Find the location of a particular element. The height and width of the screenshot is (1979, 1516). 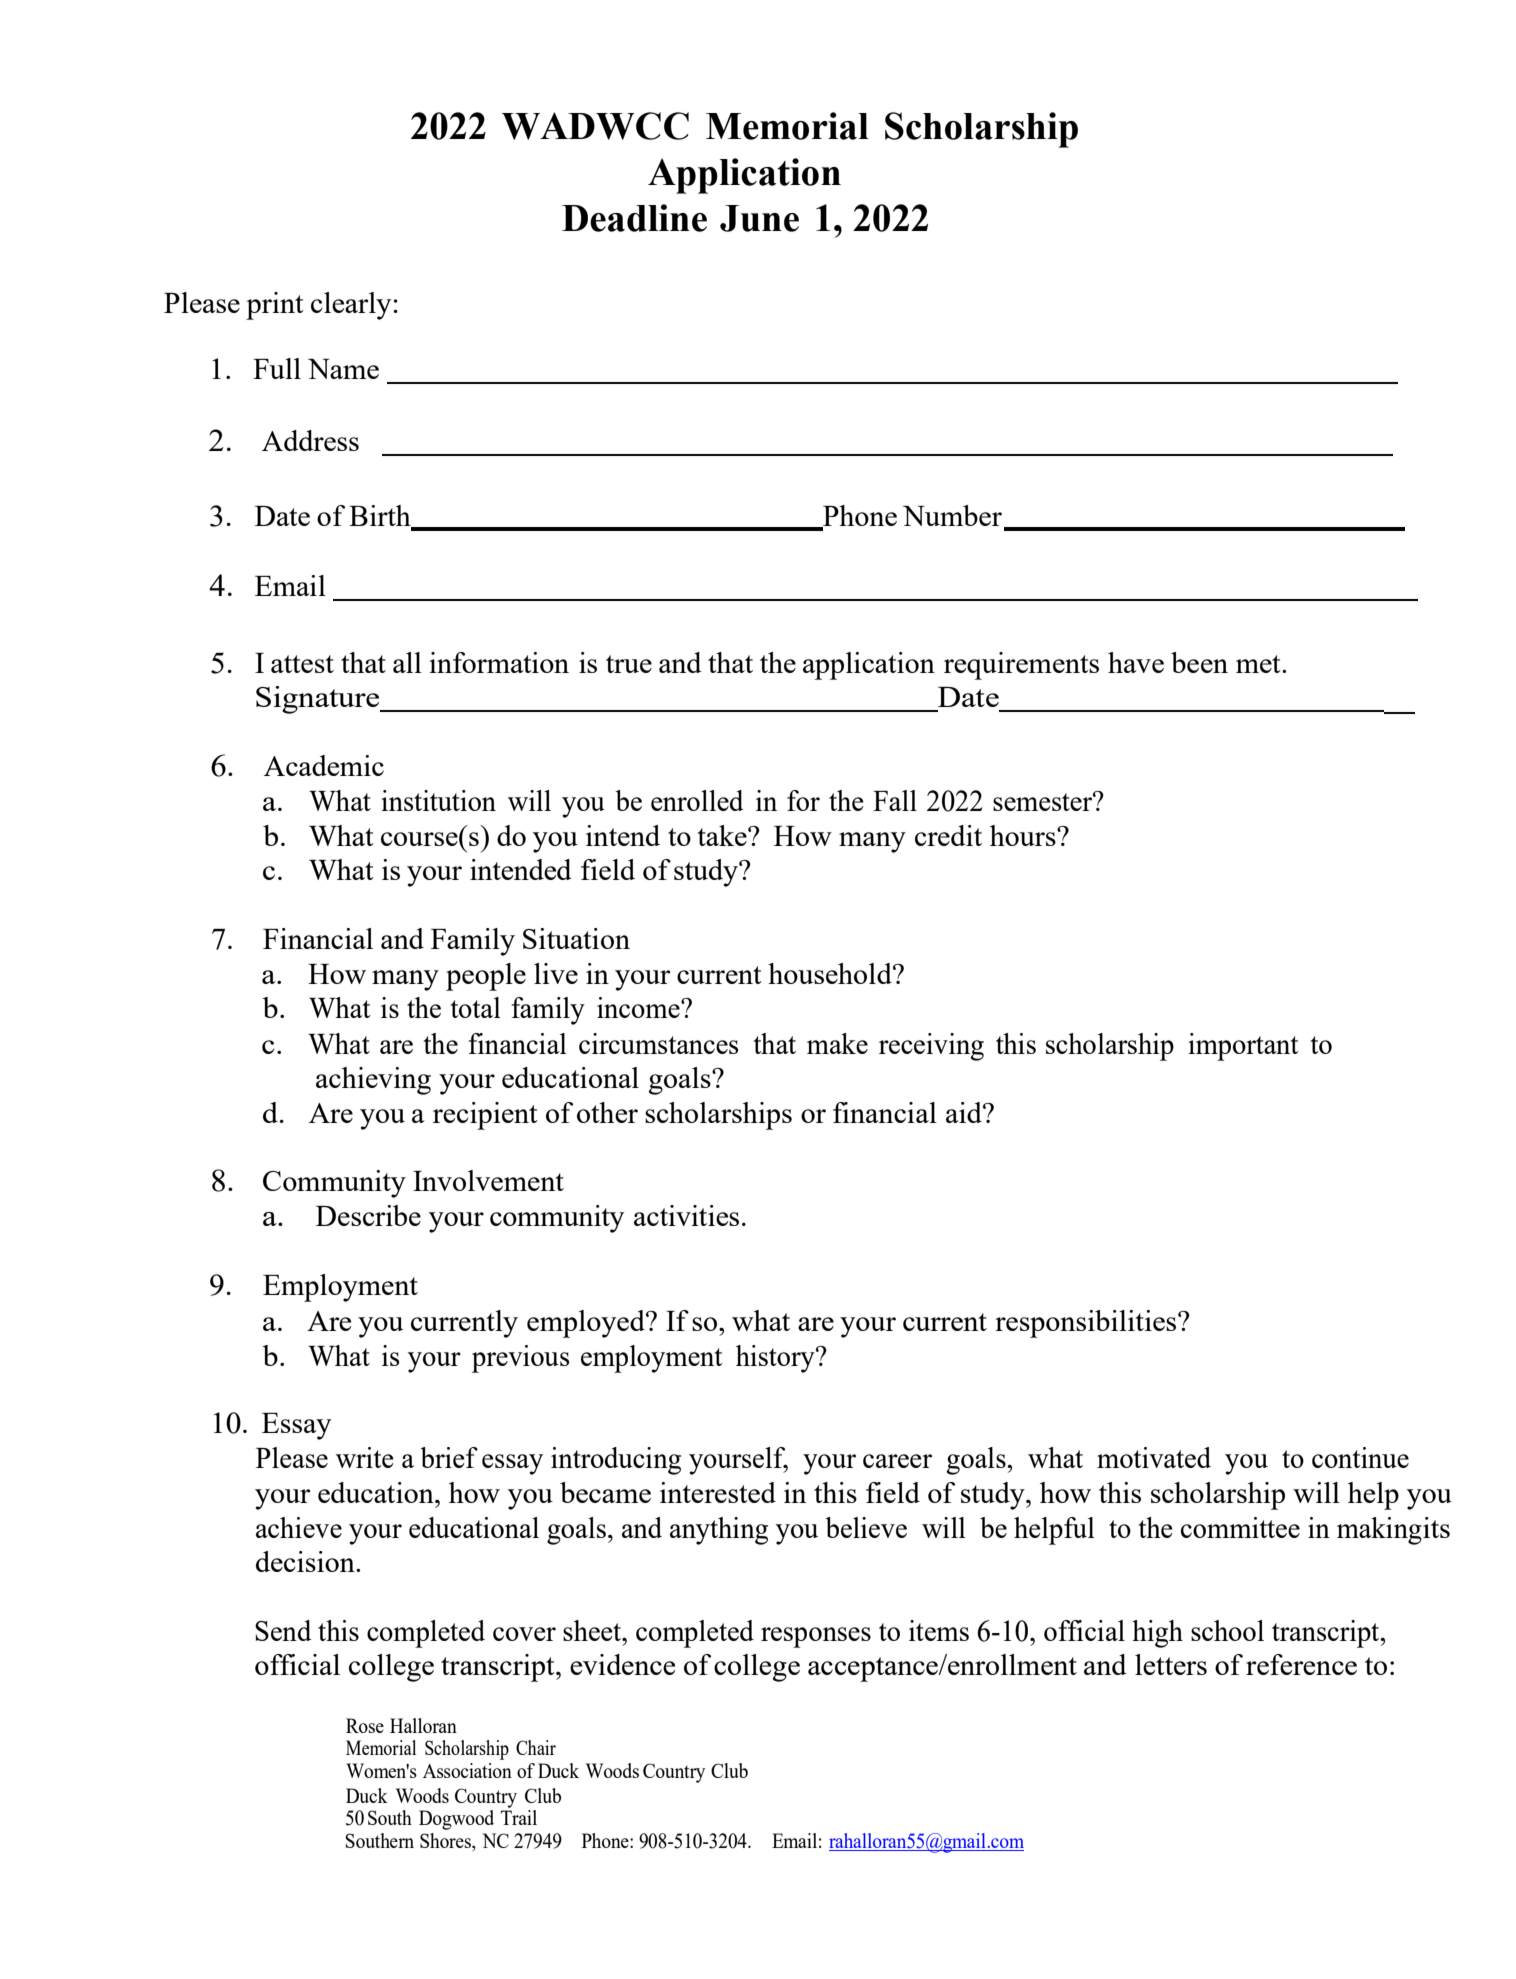

clearly is located at coordinates (351, 306).
